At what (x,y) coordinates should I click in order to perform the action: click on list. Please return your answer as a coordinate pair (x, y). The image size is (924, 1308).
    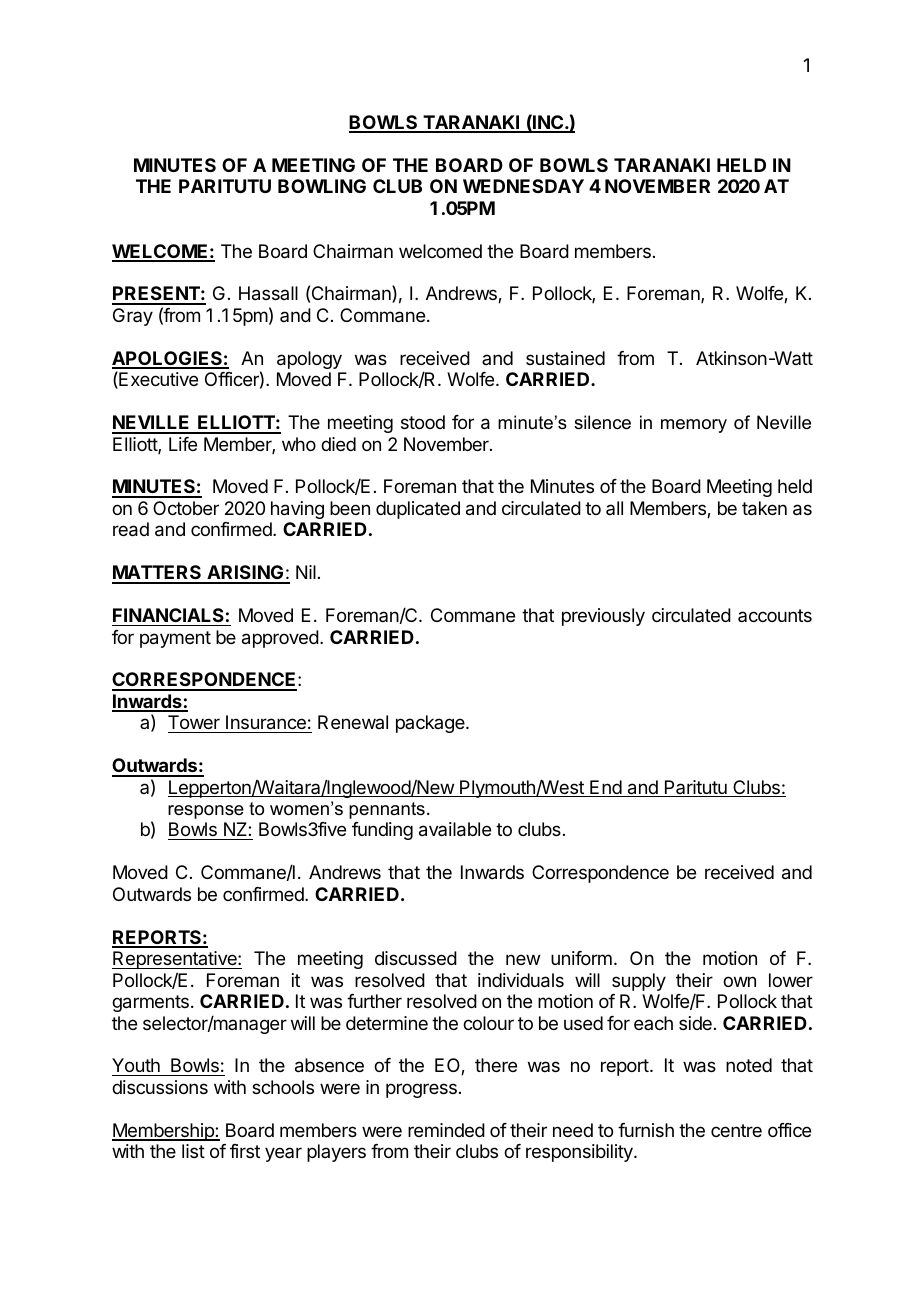
    Looking at the image, I should click on (193, 1151).
